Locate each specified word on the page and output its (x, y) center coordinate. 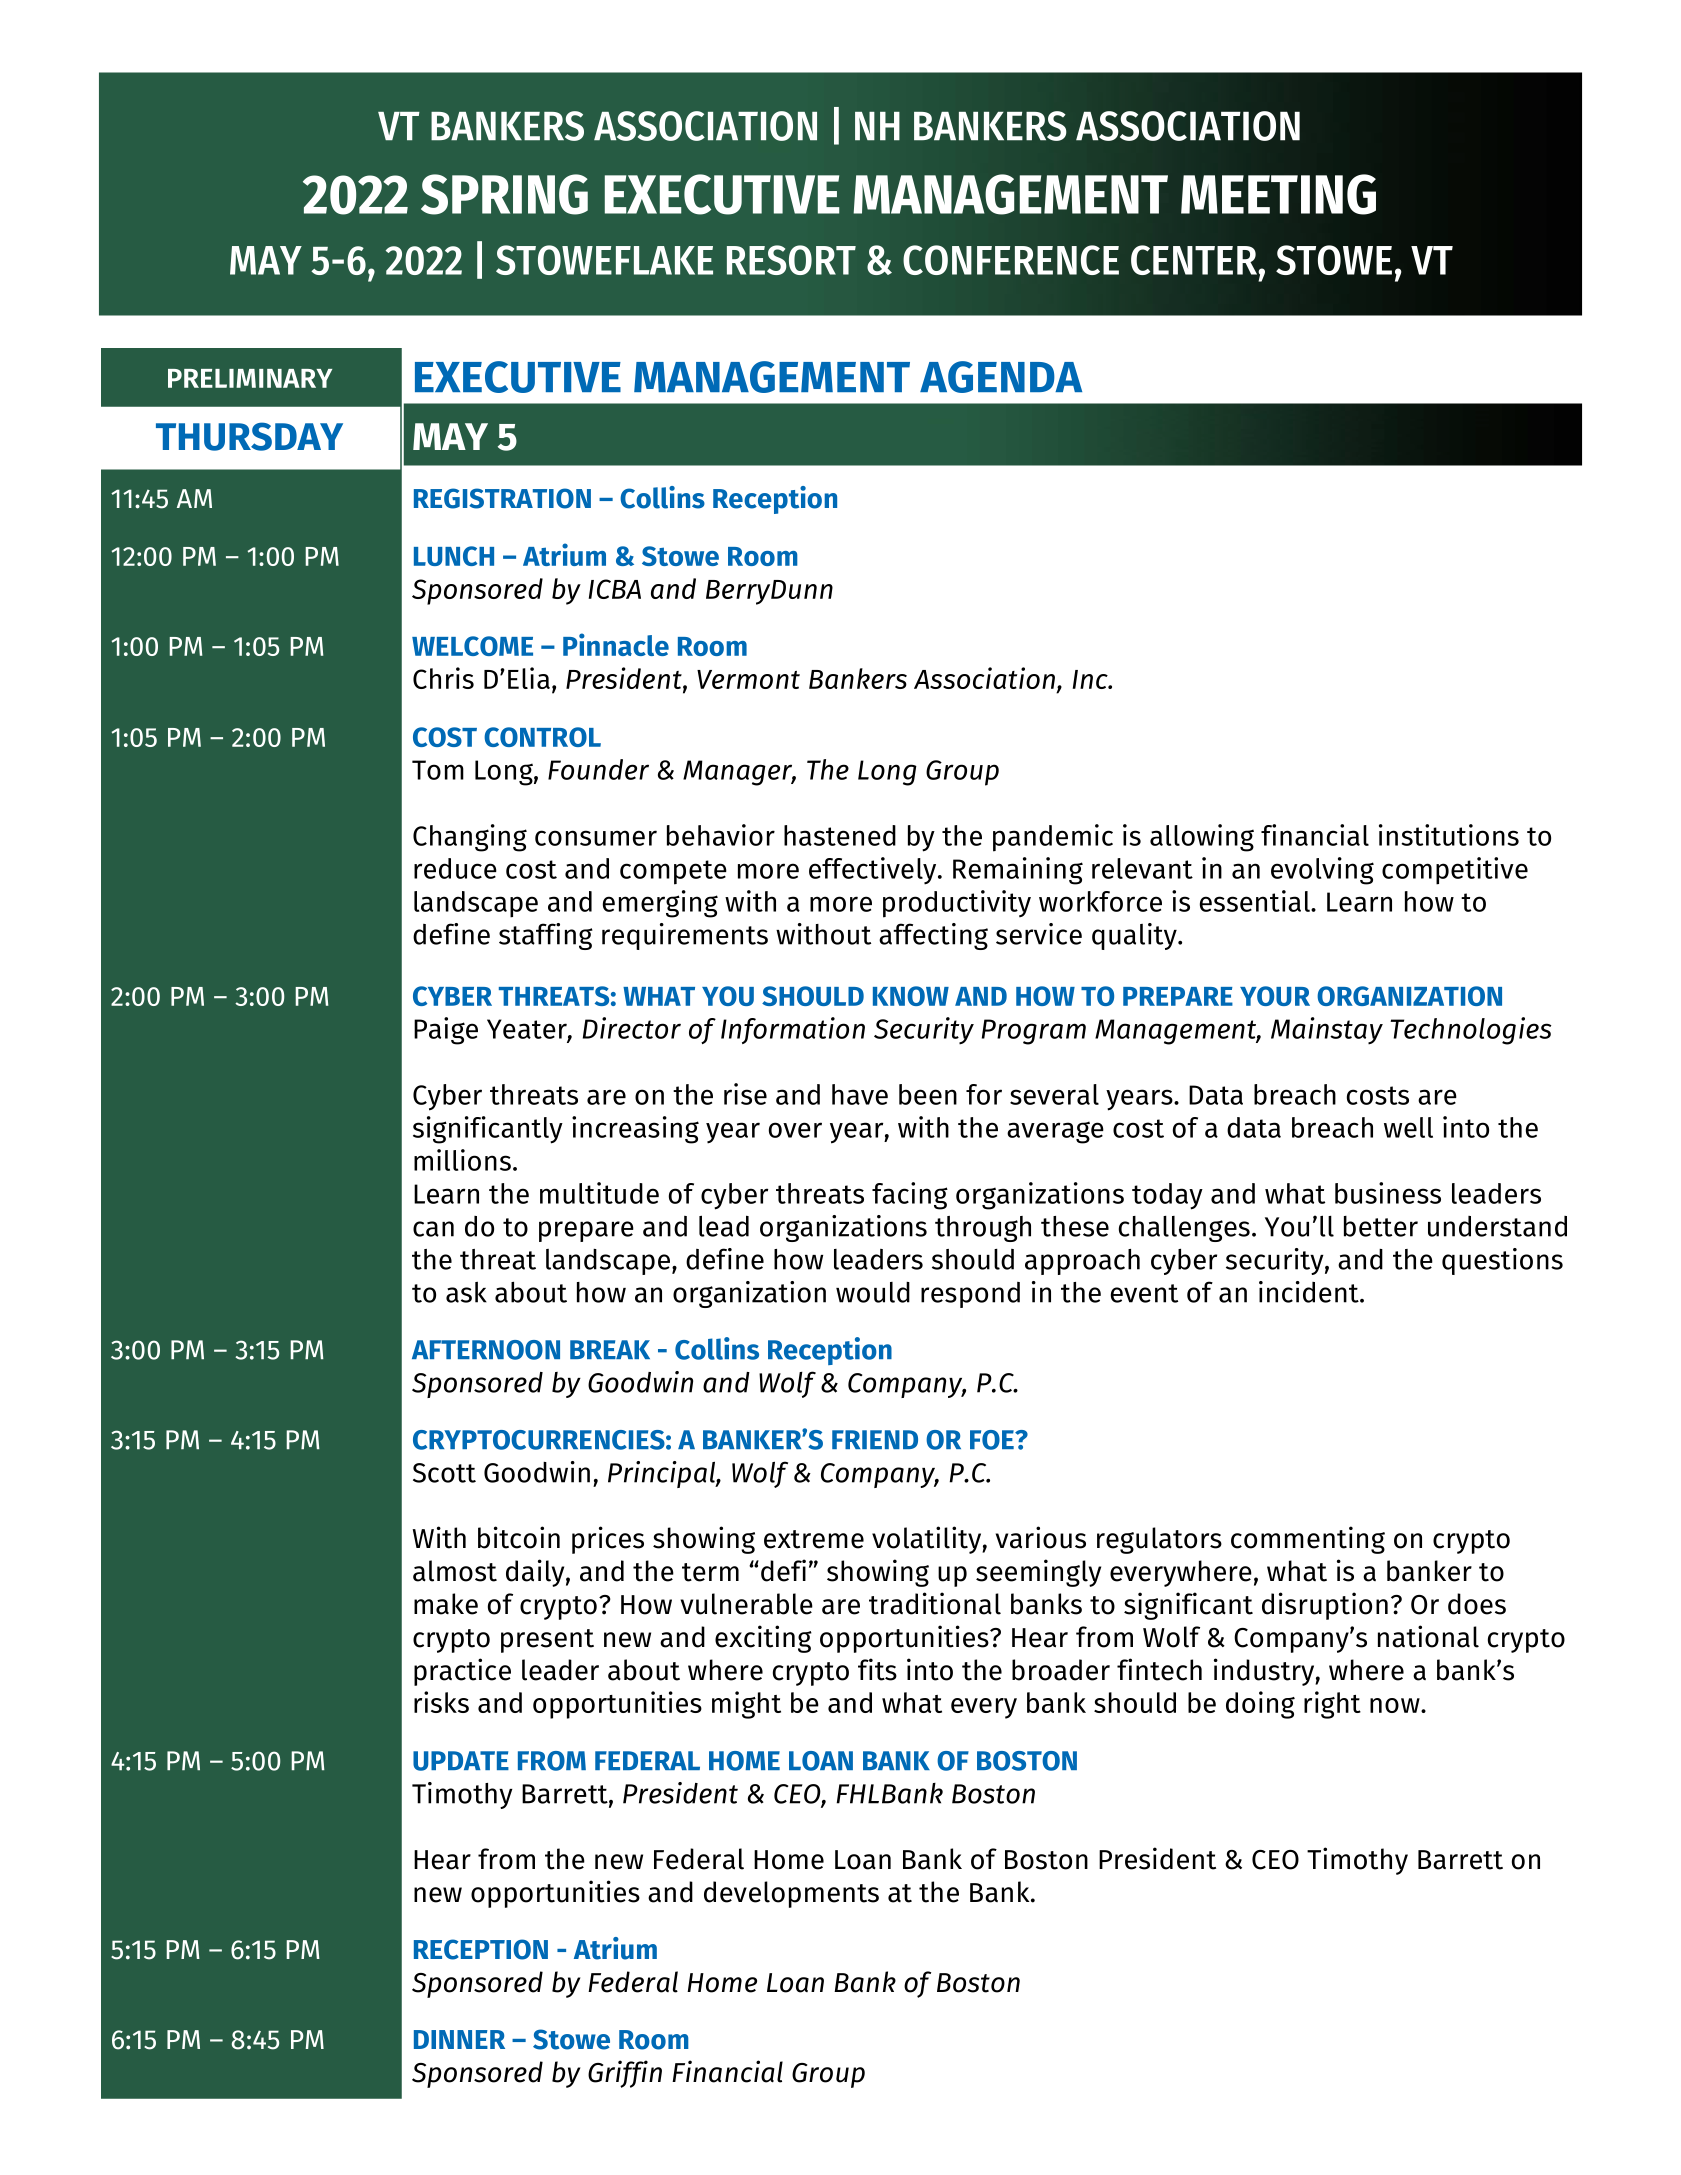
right (1332, 1705)
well (1408, 1127)
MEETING (1278, 194)
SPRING (504, 194)
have (860, 1094)
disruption (1325, 1606)
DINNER (459, 2039)
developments (791, 1894)
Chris (443, 678)
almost (455, 1571)
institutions (1449, 835)
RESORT (791, 260)
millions (462, 1160)
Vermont (748, 679)
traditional (935, 1603)
